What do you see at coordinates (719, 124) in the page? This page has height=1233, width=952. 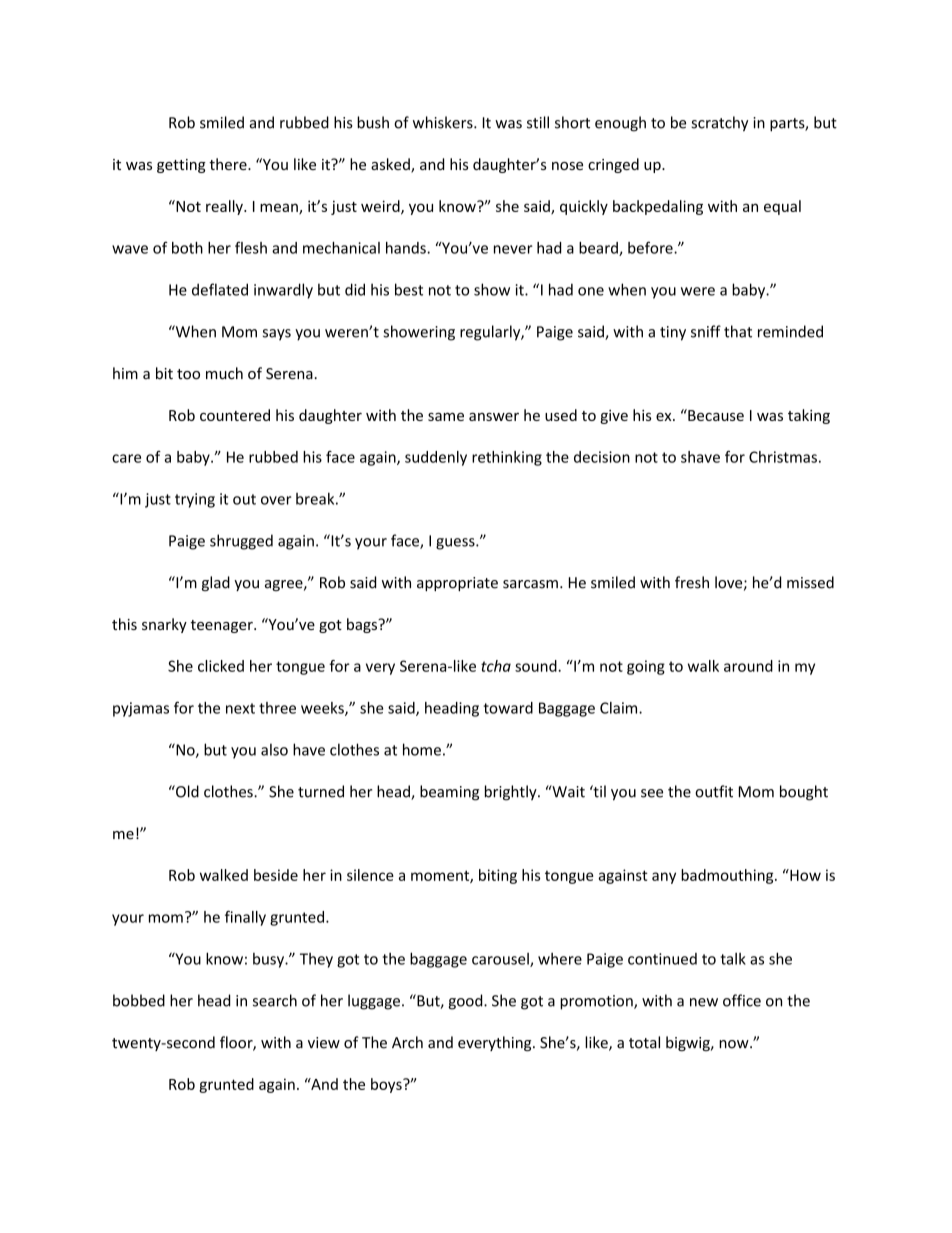 I see `scratchy` at bounding box center [719, 124].
